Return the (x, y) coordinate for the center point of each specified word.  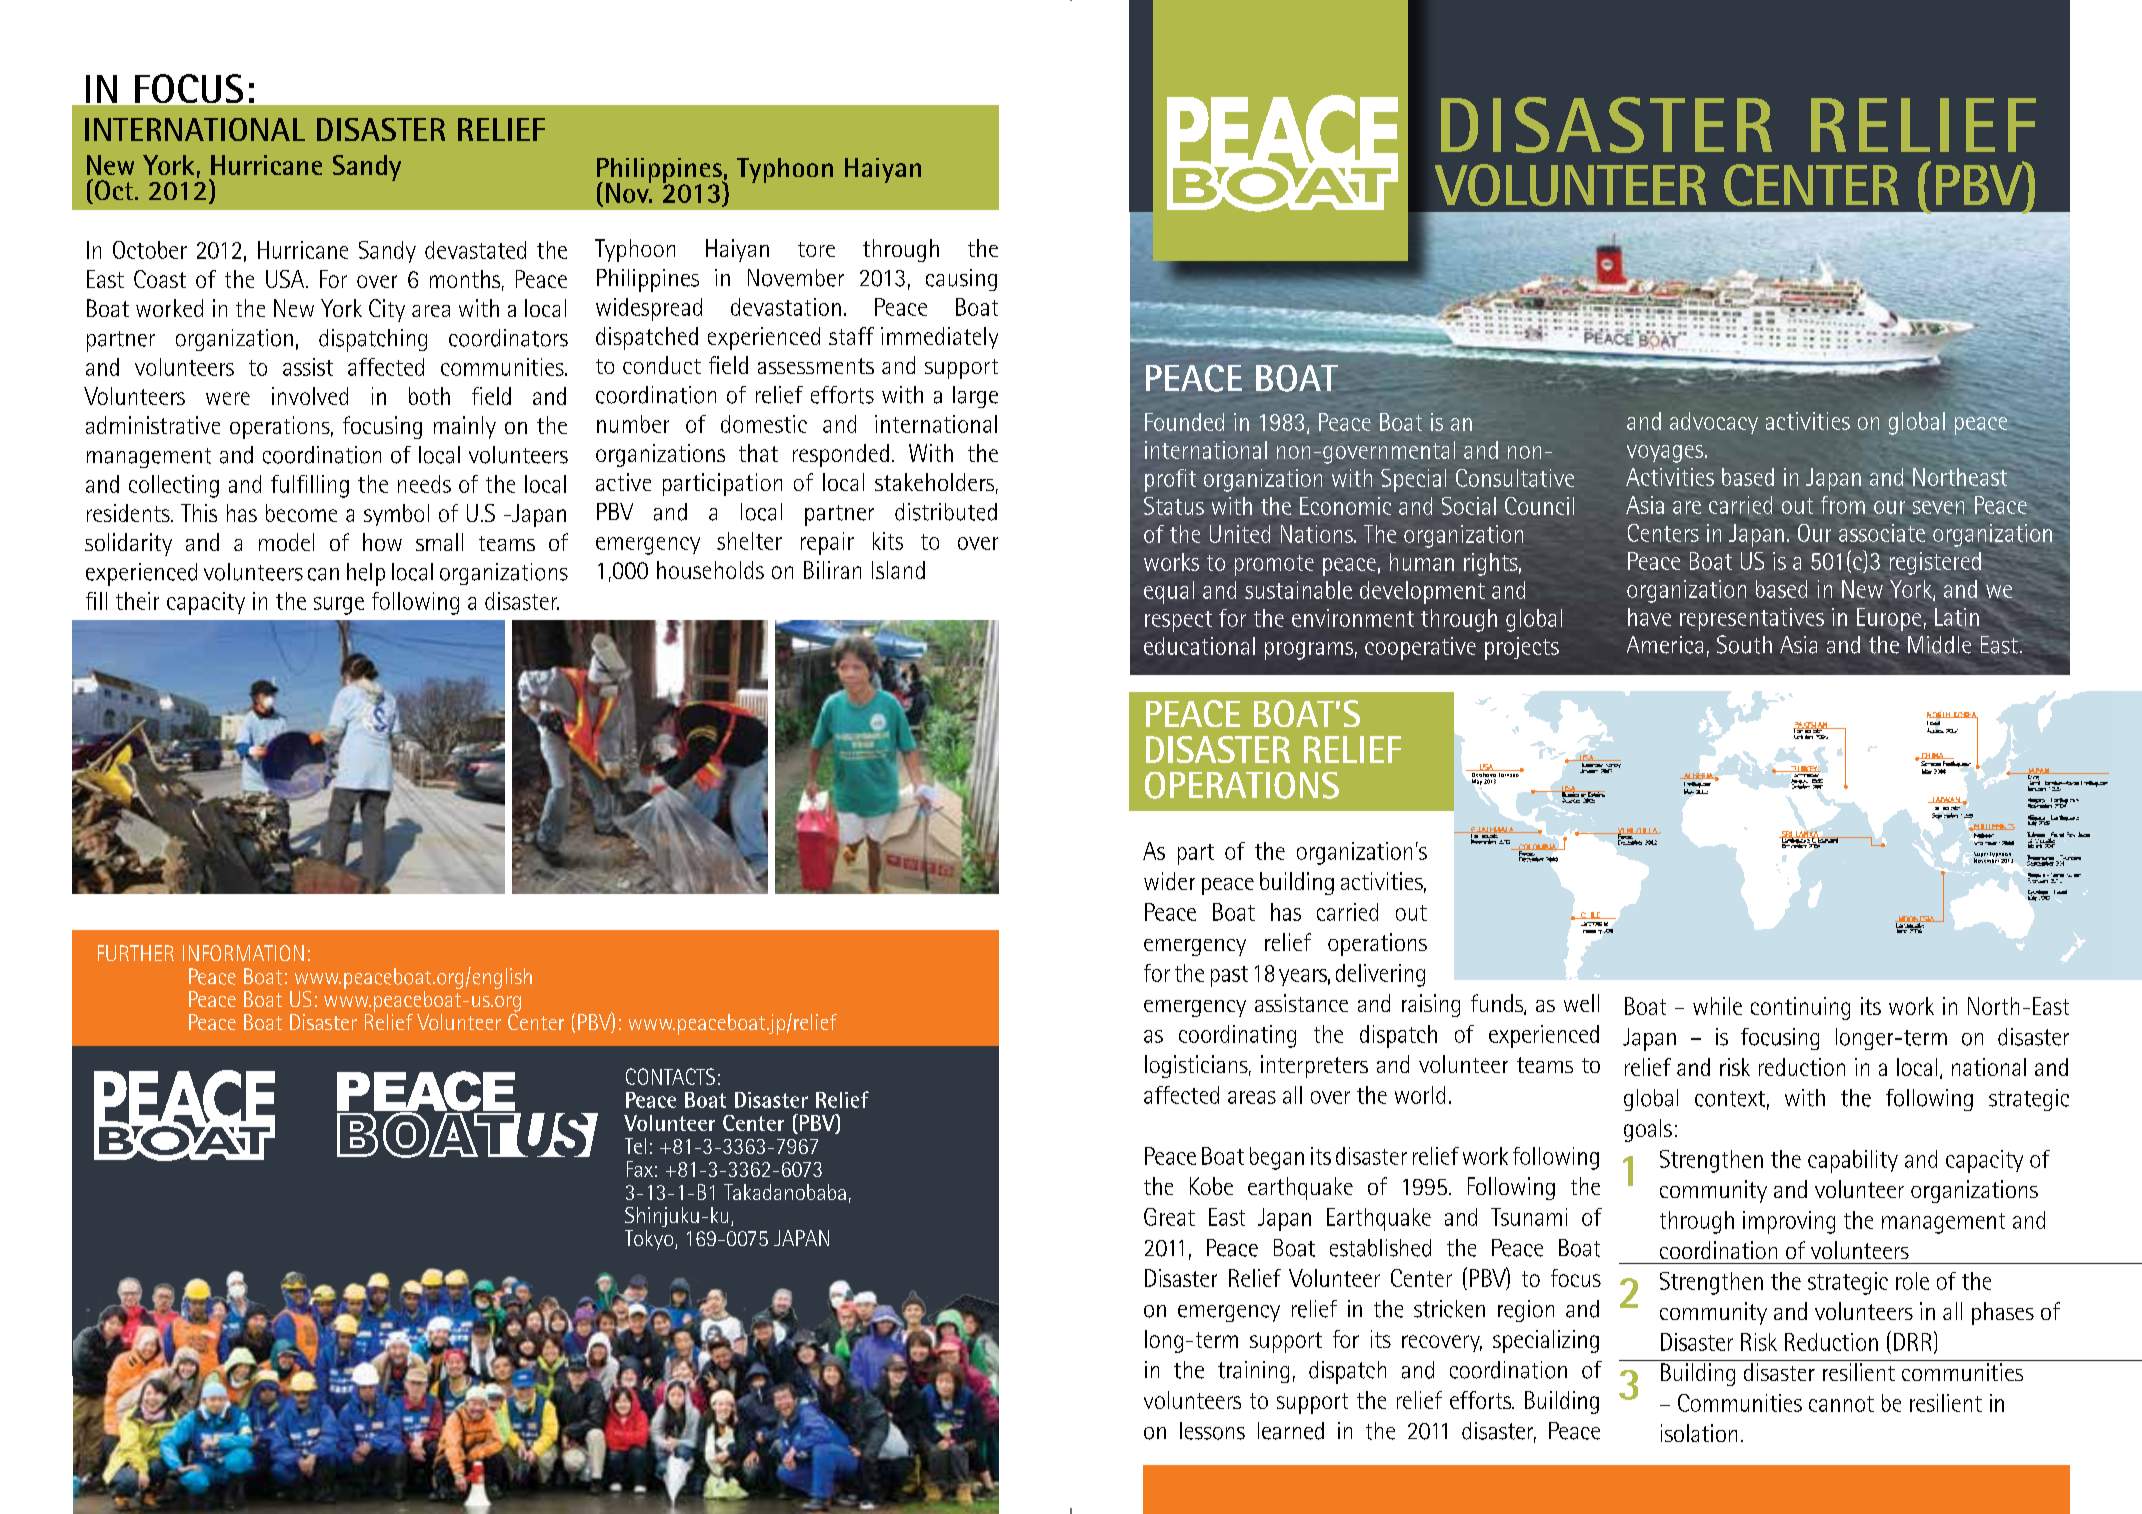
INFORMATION (243, 953)
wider (1169, 881)
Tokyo (650, 1240)
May (1477, 782)
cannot (1841, 1404)
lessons (1212, 1431)
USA (286, 279)
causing (961, 280)
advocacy (1714, 423)
